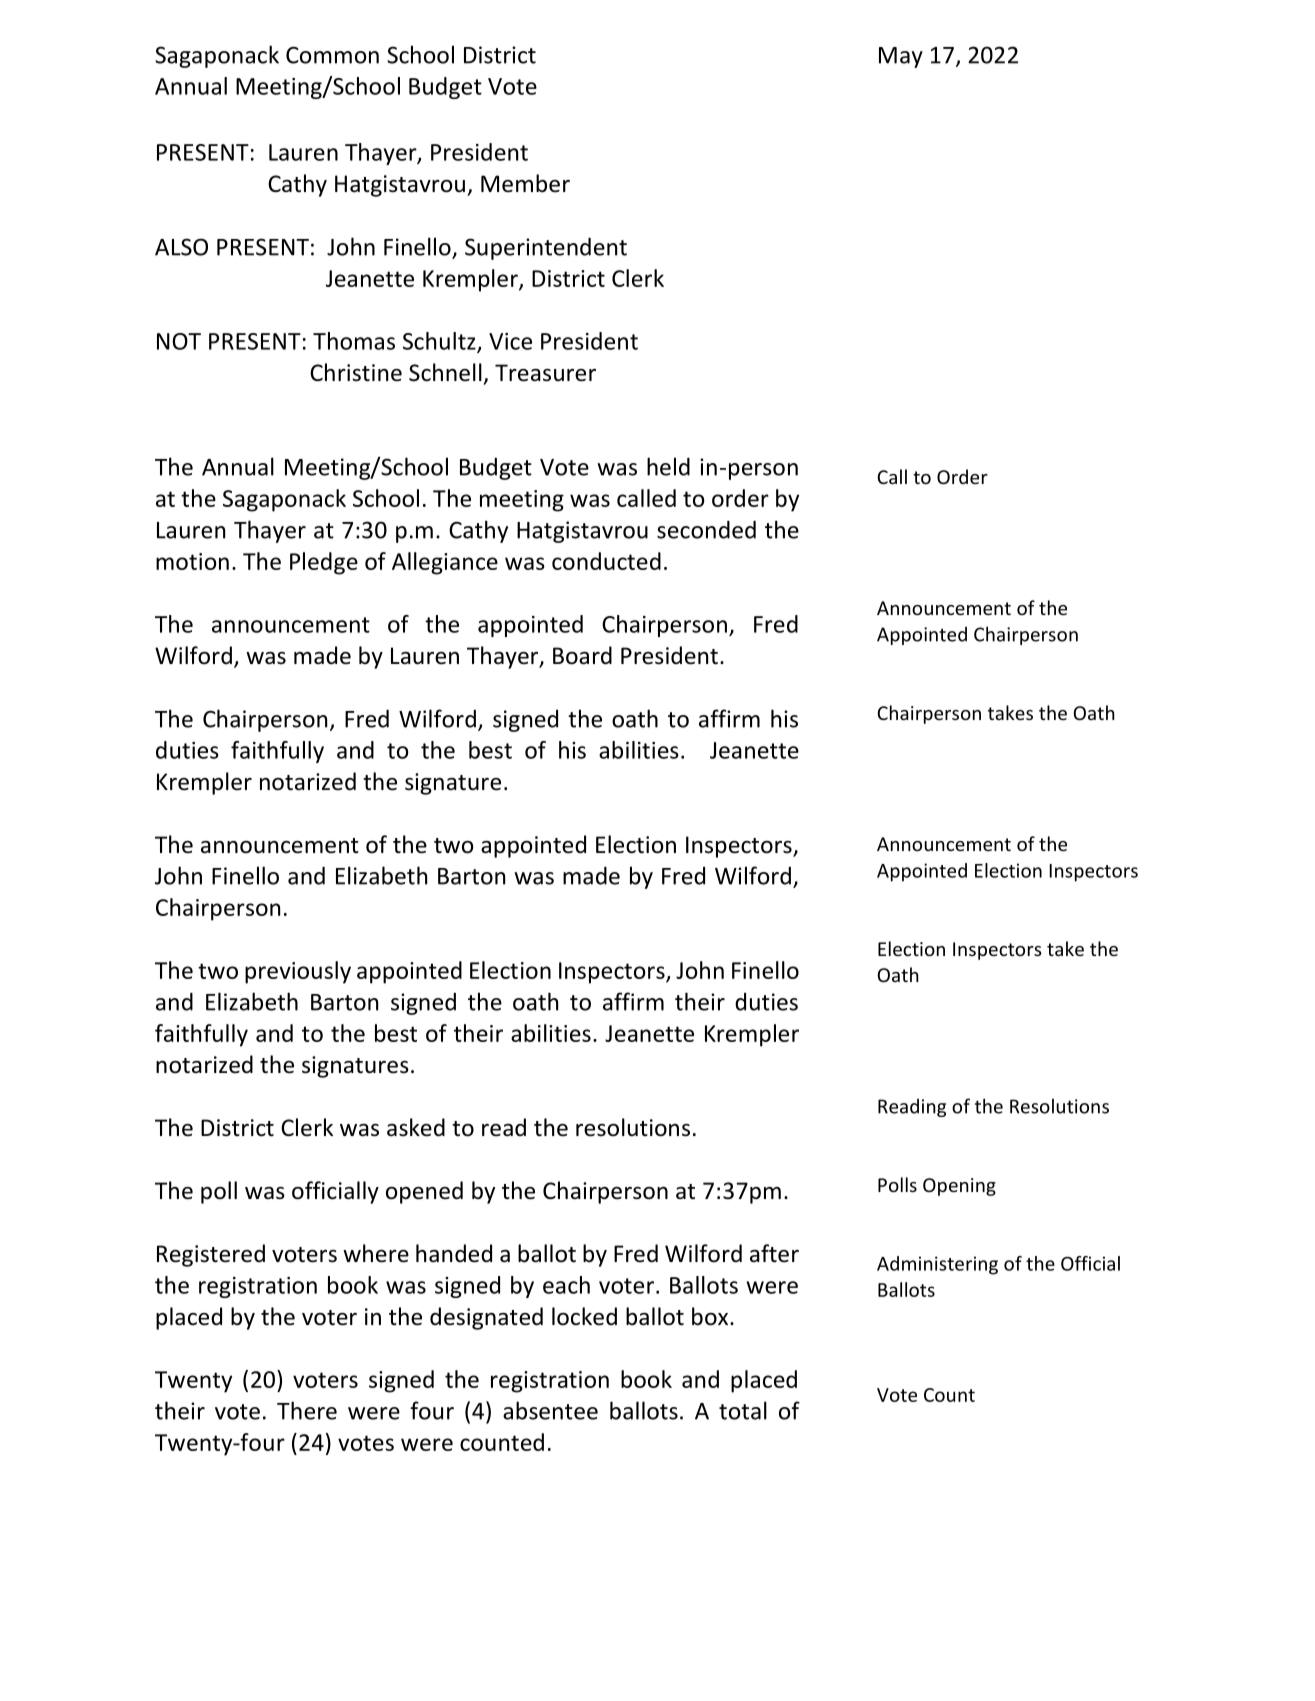 The height and width of the screenshot is (1701, 1315). What do you see at coordinates (706, 529) in the screenshot?
I see `seconded` at bounding box center [706, 529].
